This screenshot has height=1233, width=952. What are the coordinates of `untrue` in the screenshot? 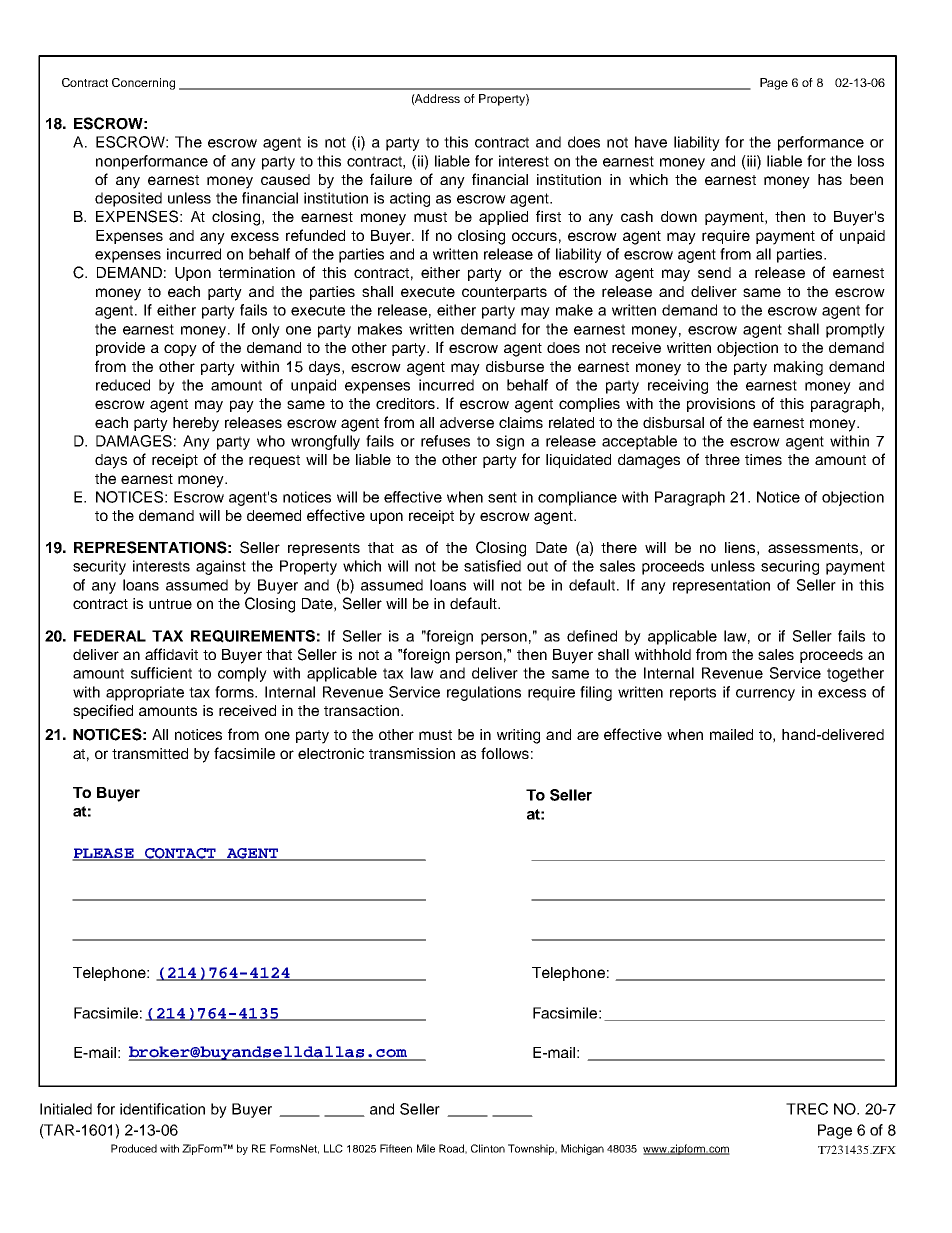 It's located at (170, 604).
